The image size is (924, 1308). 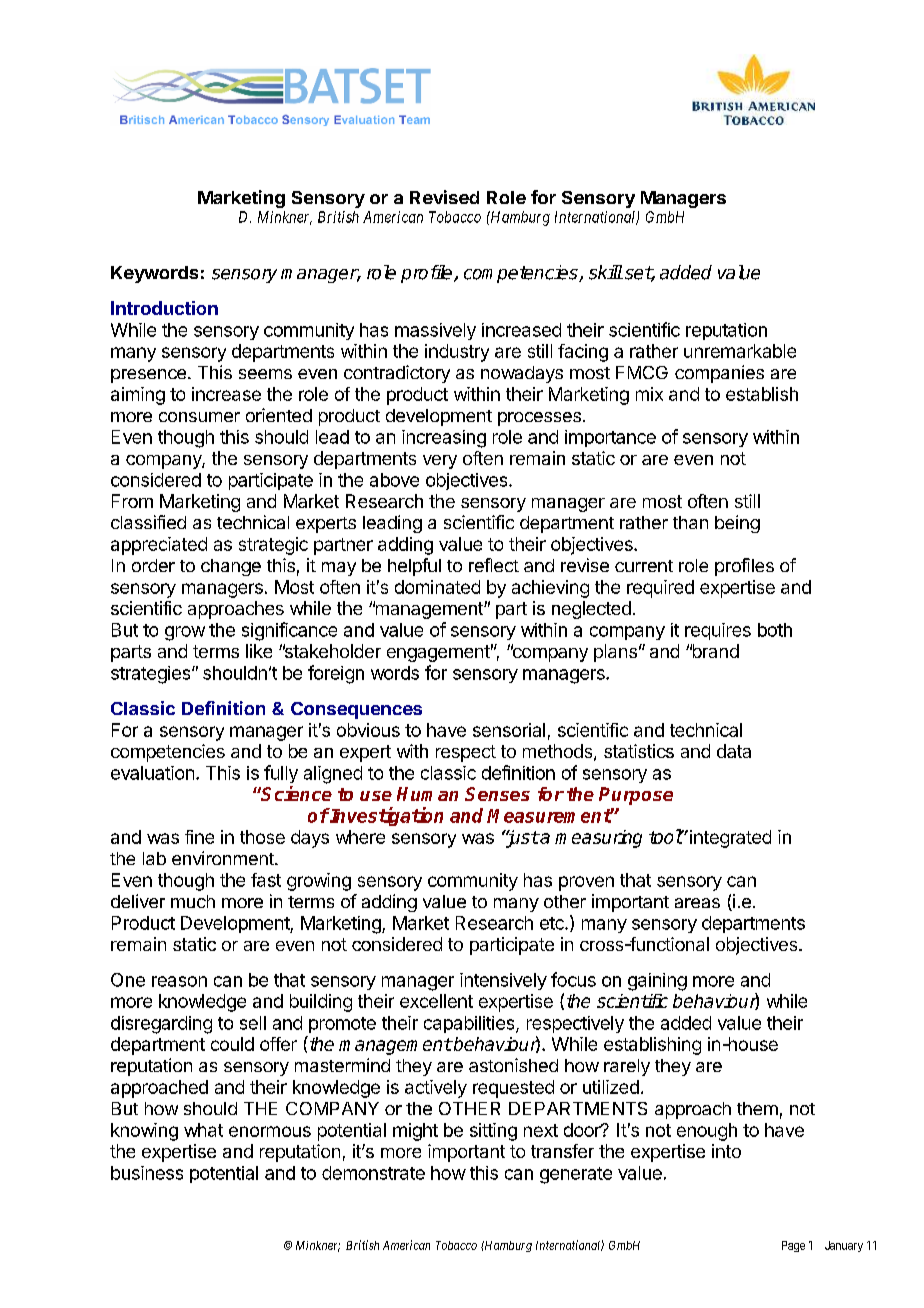 I want to click on massively, so click(x=435, y=331).
